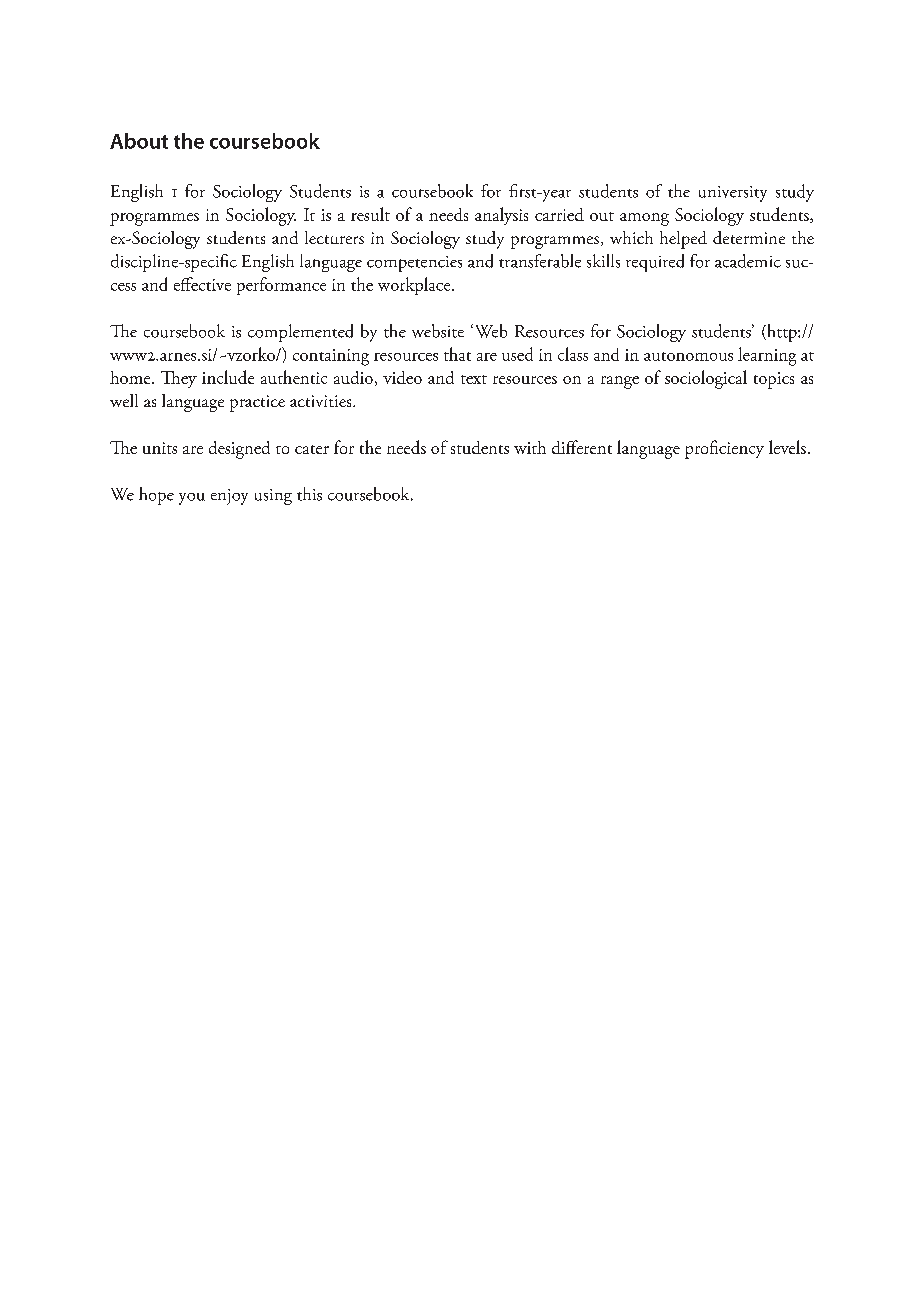 The height and width of the screenshot is (1308, 924). I want to click on About, so click(139, 141).
